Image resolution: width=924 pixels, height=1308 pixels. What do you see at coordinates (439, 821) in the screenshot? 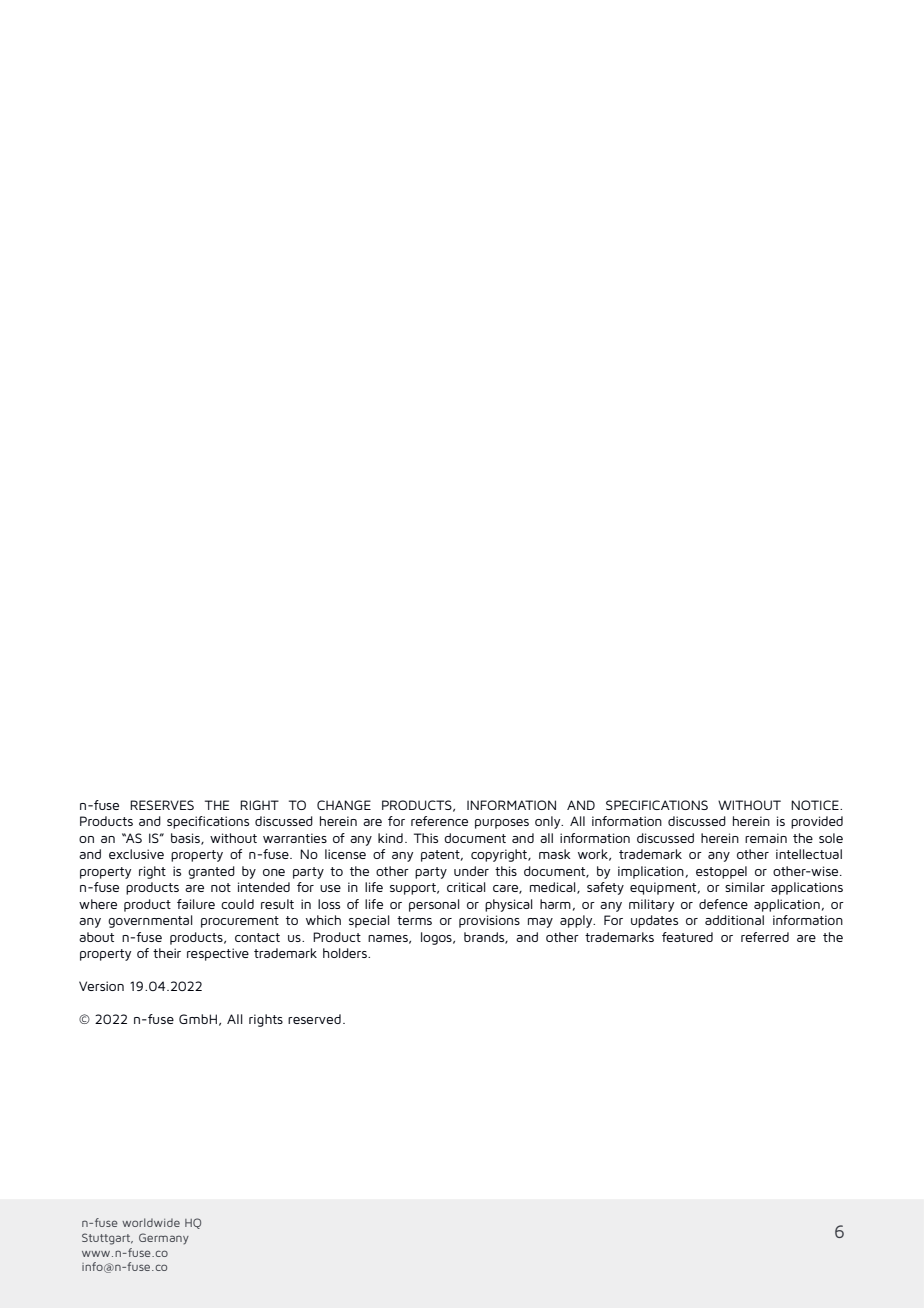
I see `reference` at bounding box center [439, 821].
